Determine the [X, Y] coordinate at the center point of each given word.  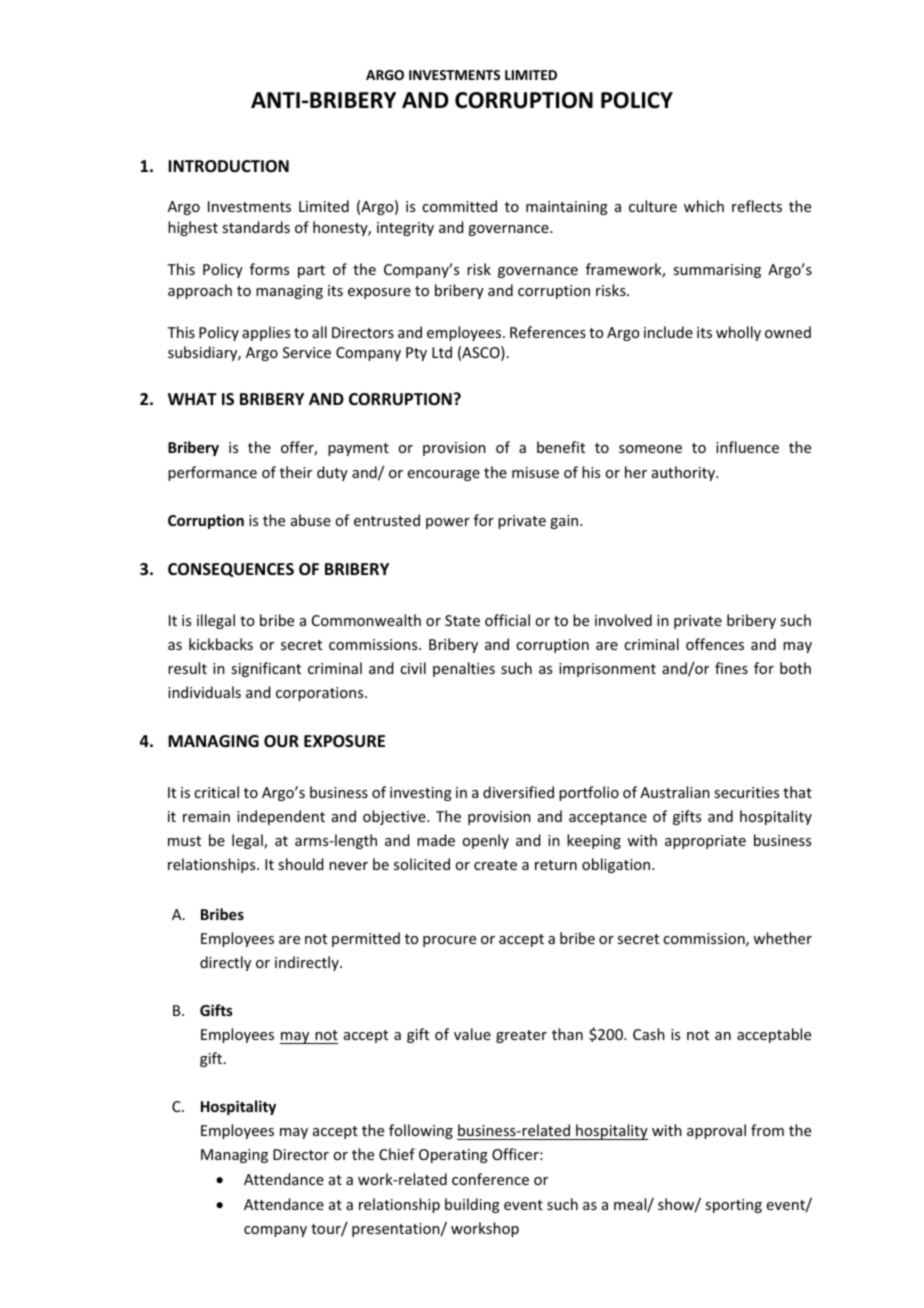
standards [256, 227]
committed [459, 206]
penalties [464, 669]
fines [731, 668]
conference [490, 1179]
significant [266, 669]
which [704, 206]
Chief [397, 1154]
